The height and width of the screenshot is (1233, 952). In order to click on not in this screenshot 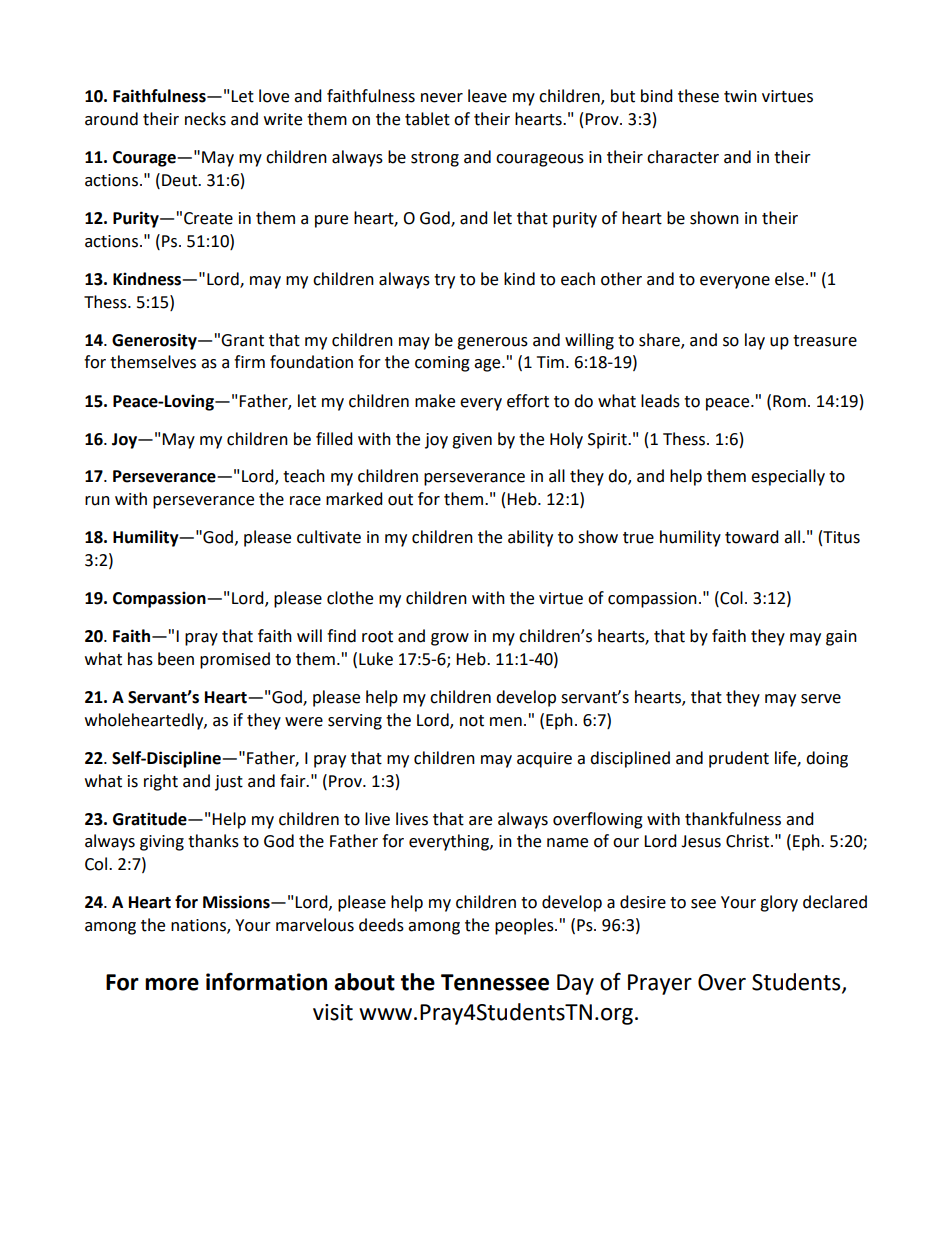, I will do `click(472, 721)`.
